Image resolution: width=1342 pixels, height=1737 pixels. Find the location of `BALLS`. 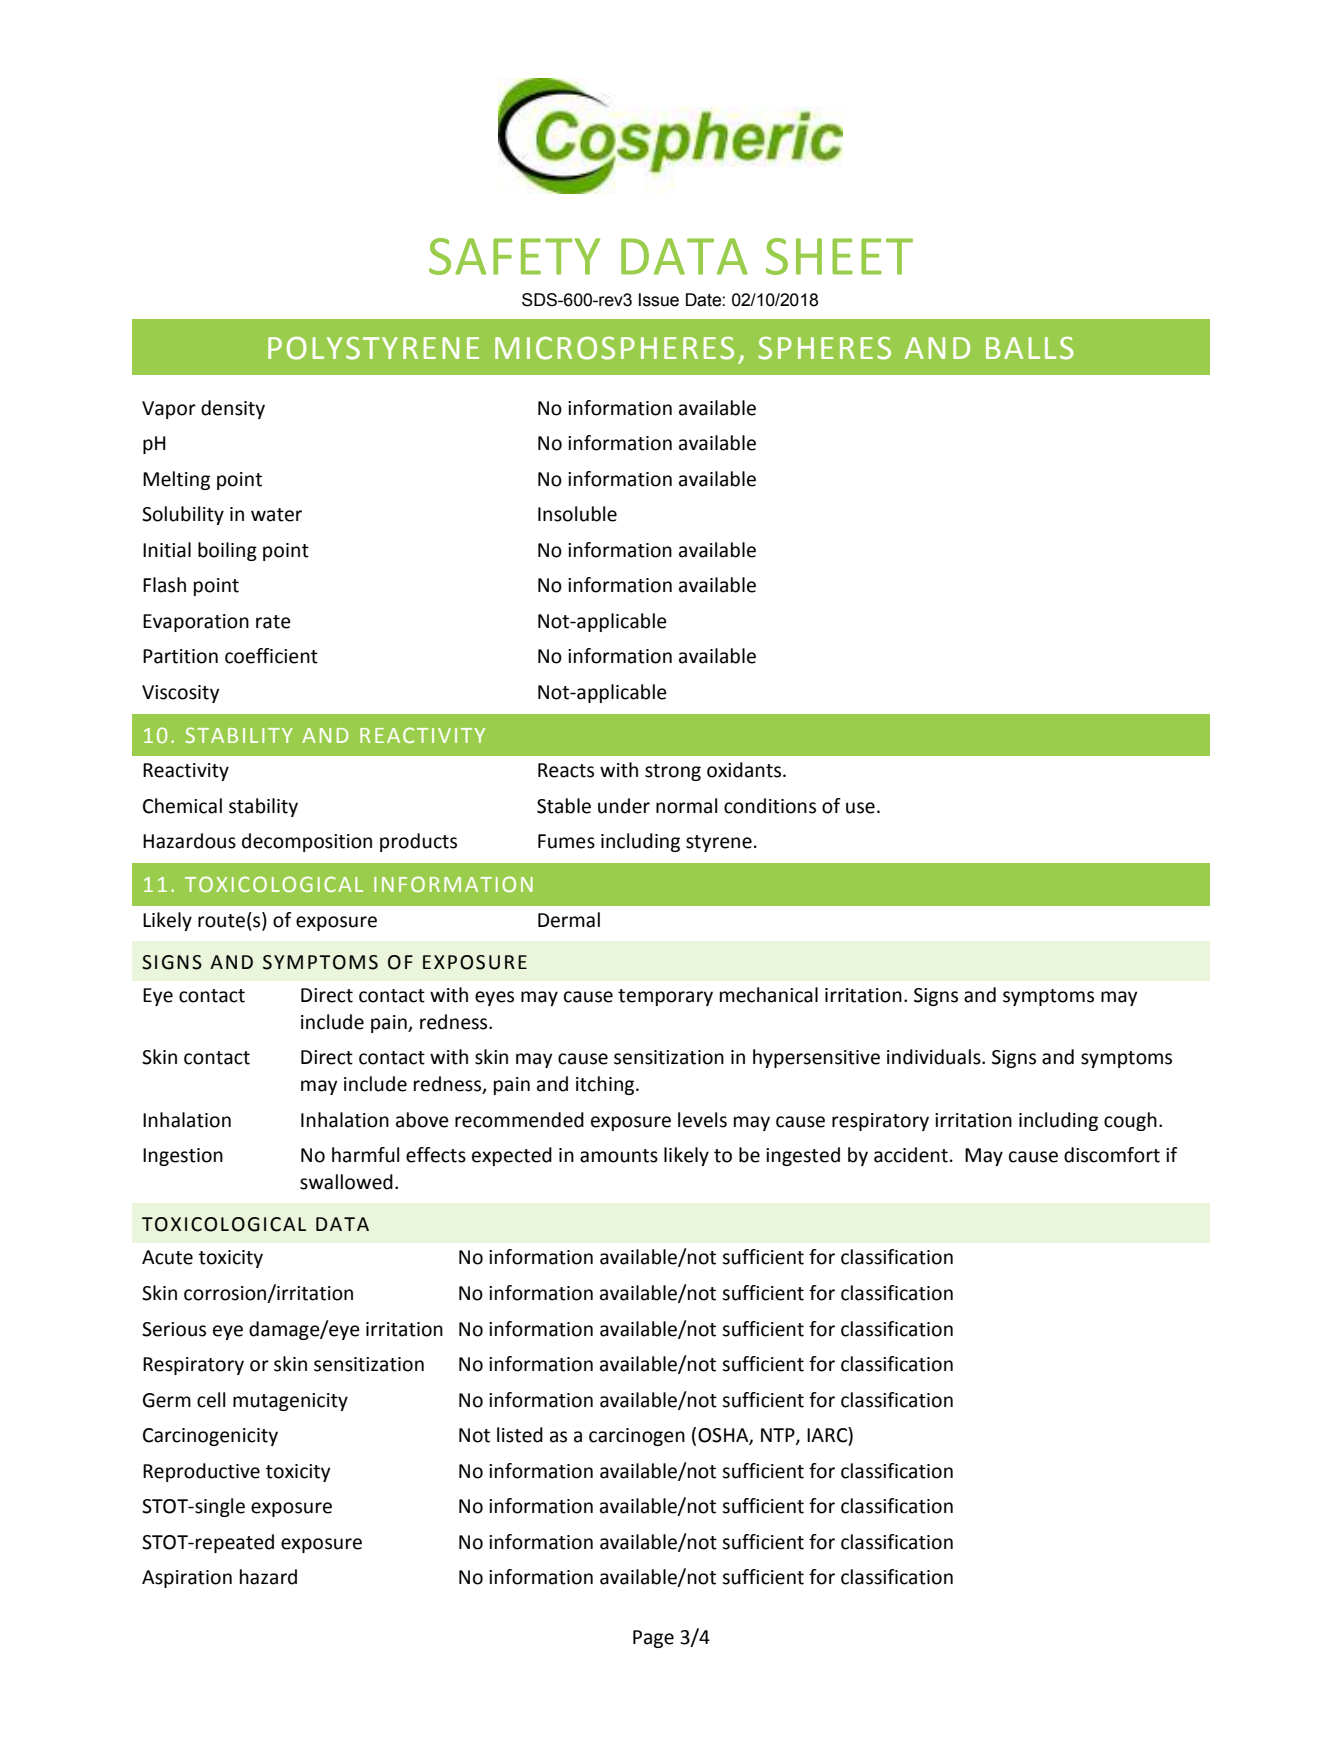

BALLS is located at coordinates (1030, 348).
